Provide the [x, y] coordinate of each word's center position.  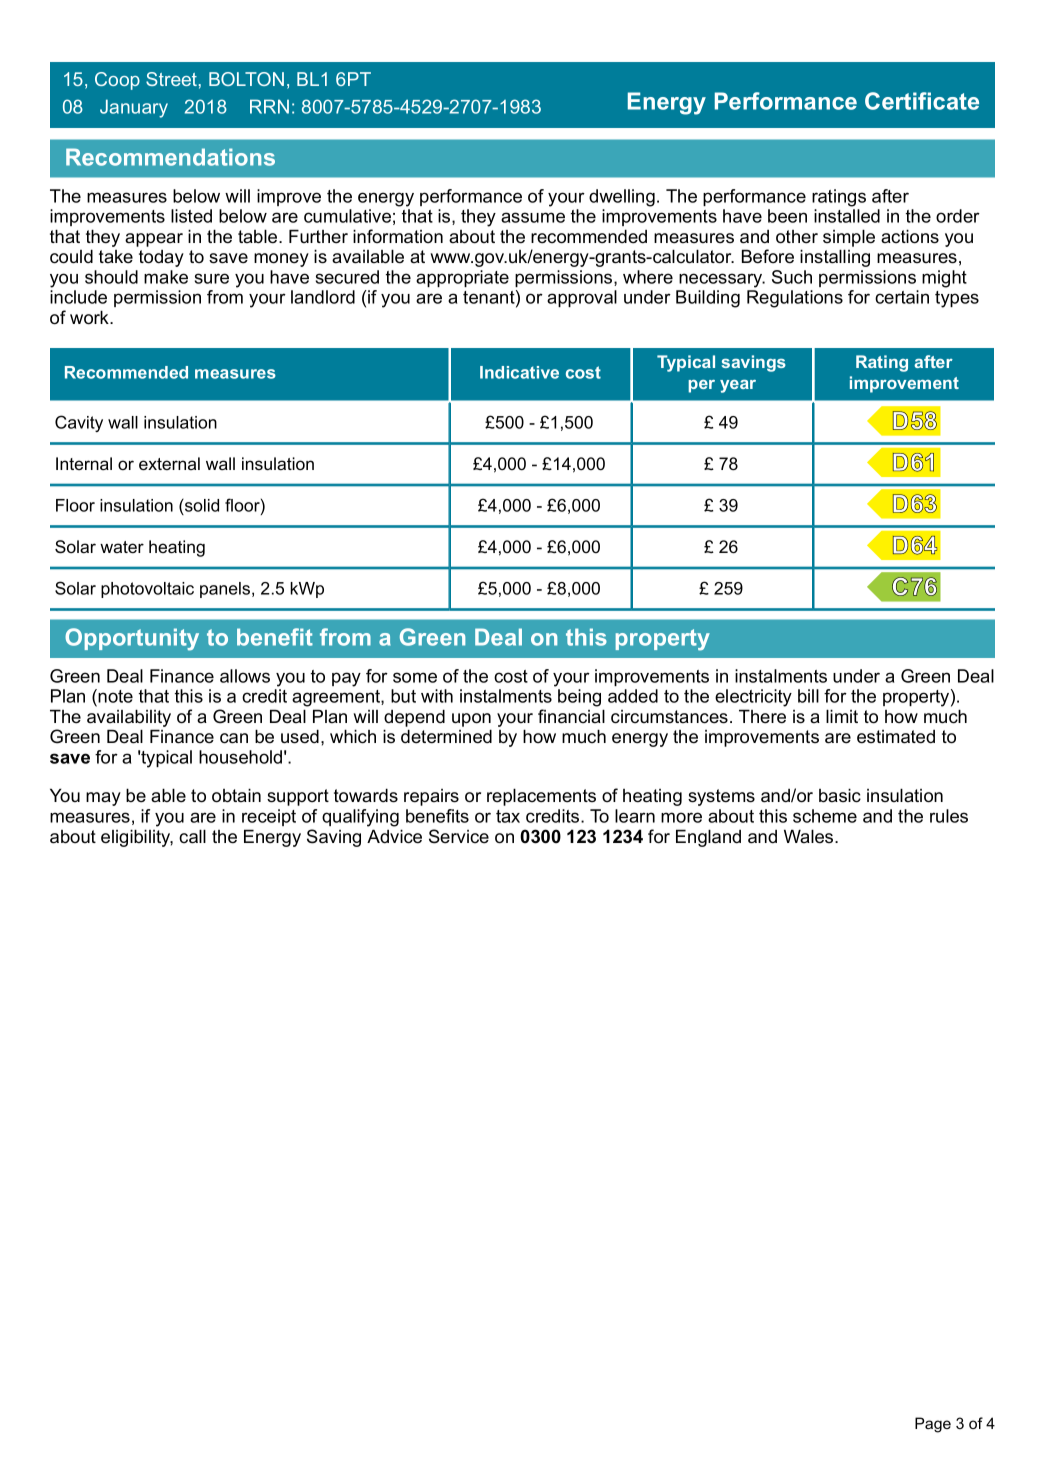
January [134, 108]
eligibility [137, 838]
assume [533, 217]
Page [933, 1425]
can [234, 738]
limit [842, 716]
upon [471, 720]
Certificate [922, 101]
